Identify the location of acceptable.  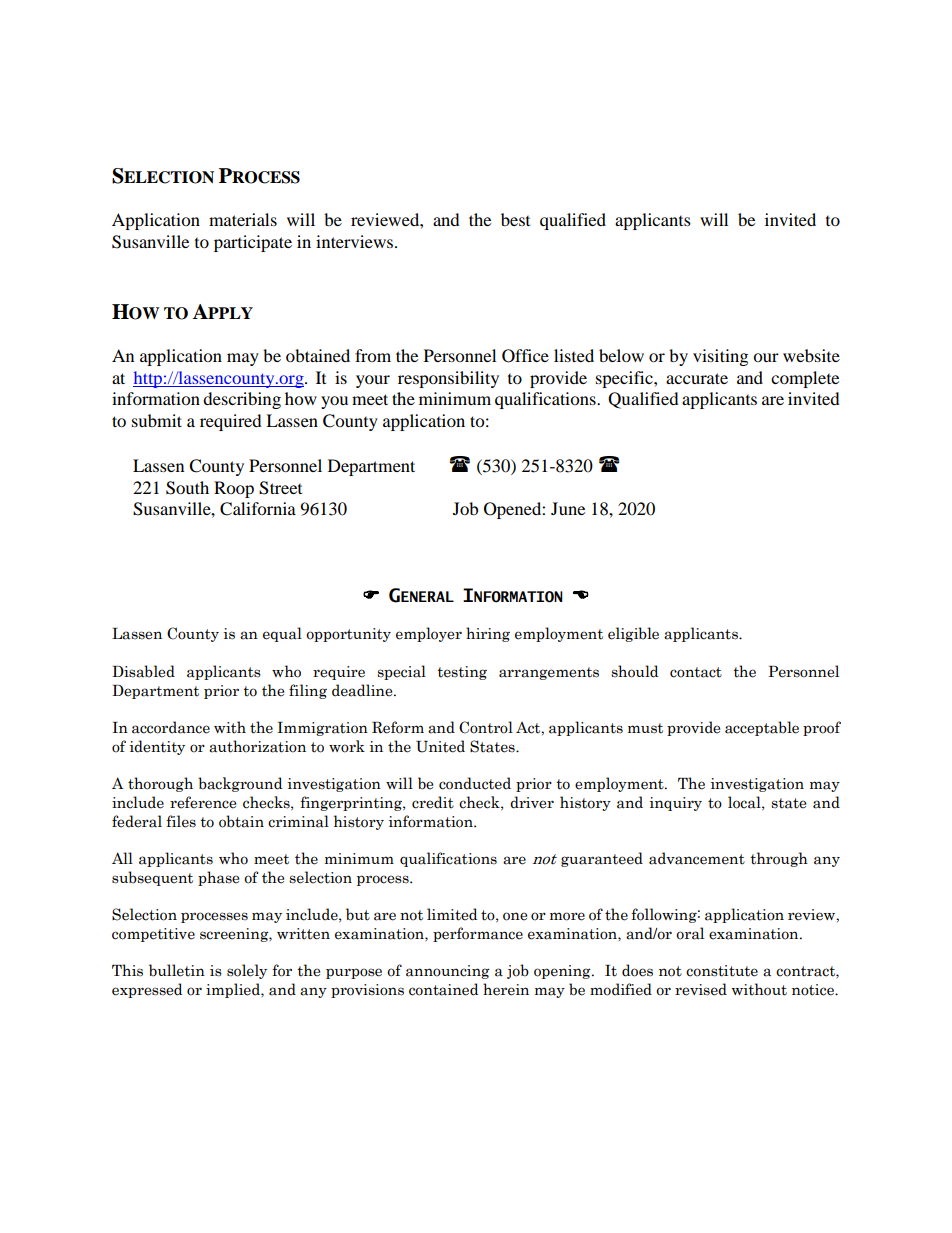
(762, 728).
